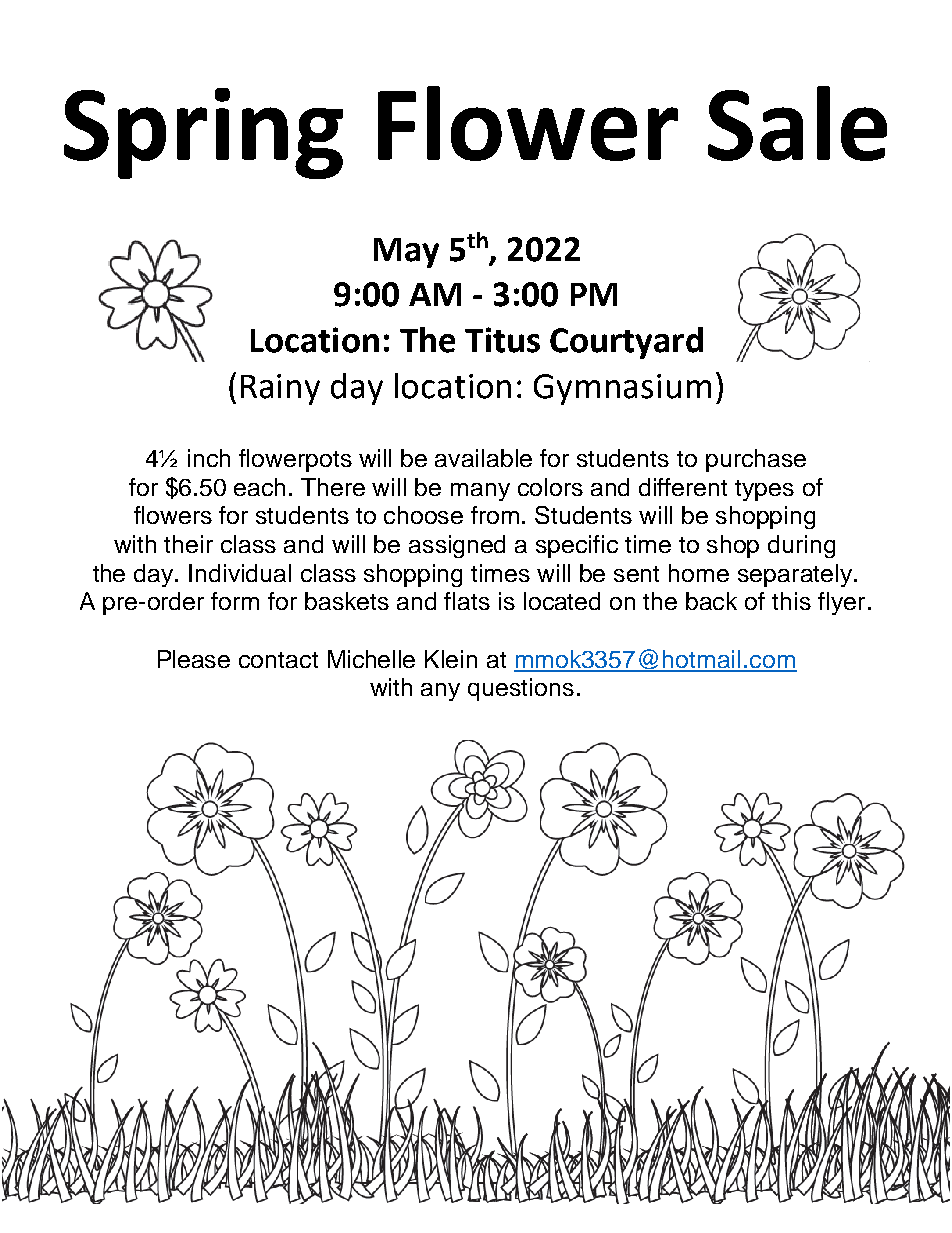 This screenshot has height=1233, width=952. What do you see at coordinates (203, 133) in the screenshot?
I see `Spring` at bounding box center [203, 133].
